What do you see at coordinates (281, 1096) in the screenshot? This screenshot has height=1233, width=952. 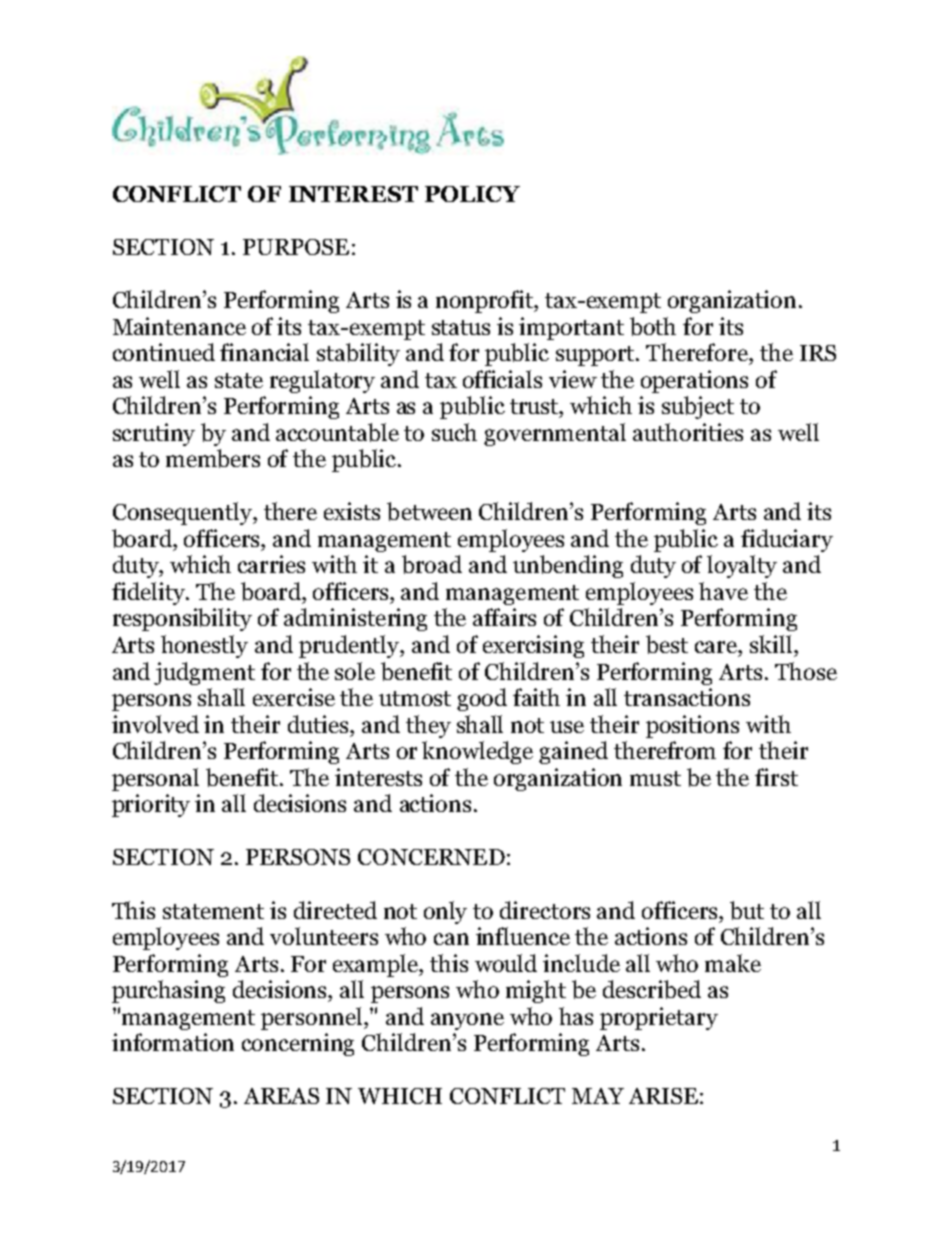 I see `AREAS` at bounding box center [281, 1096].
